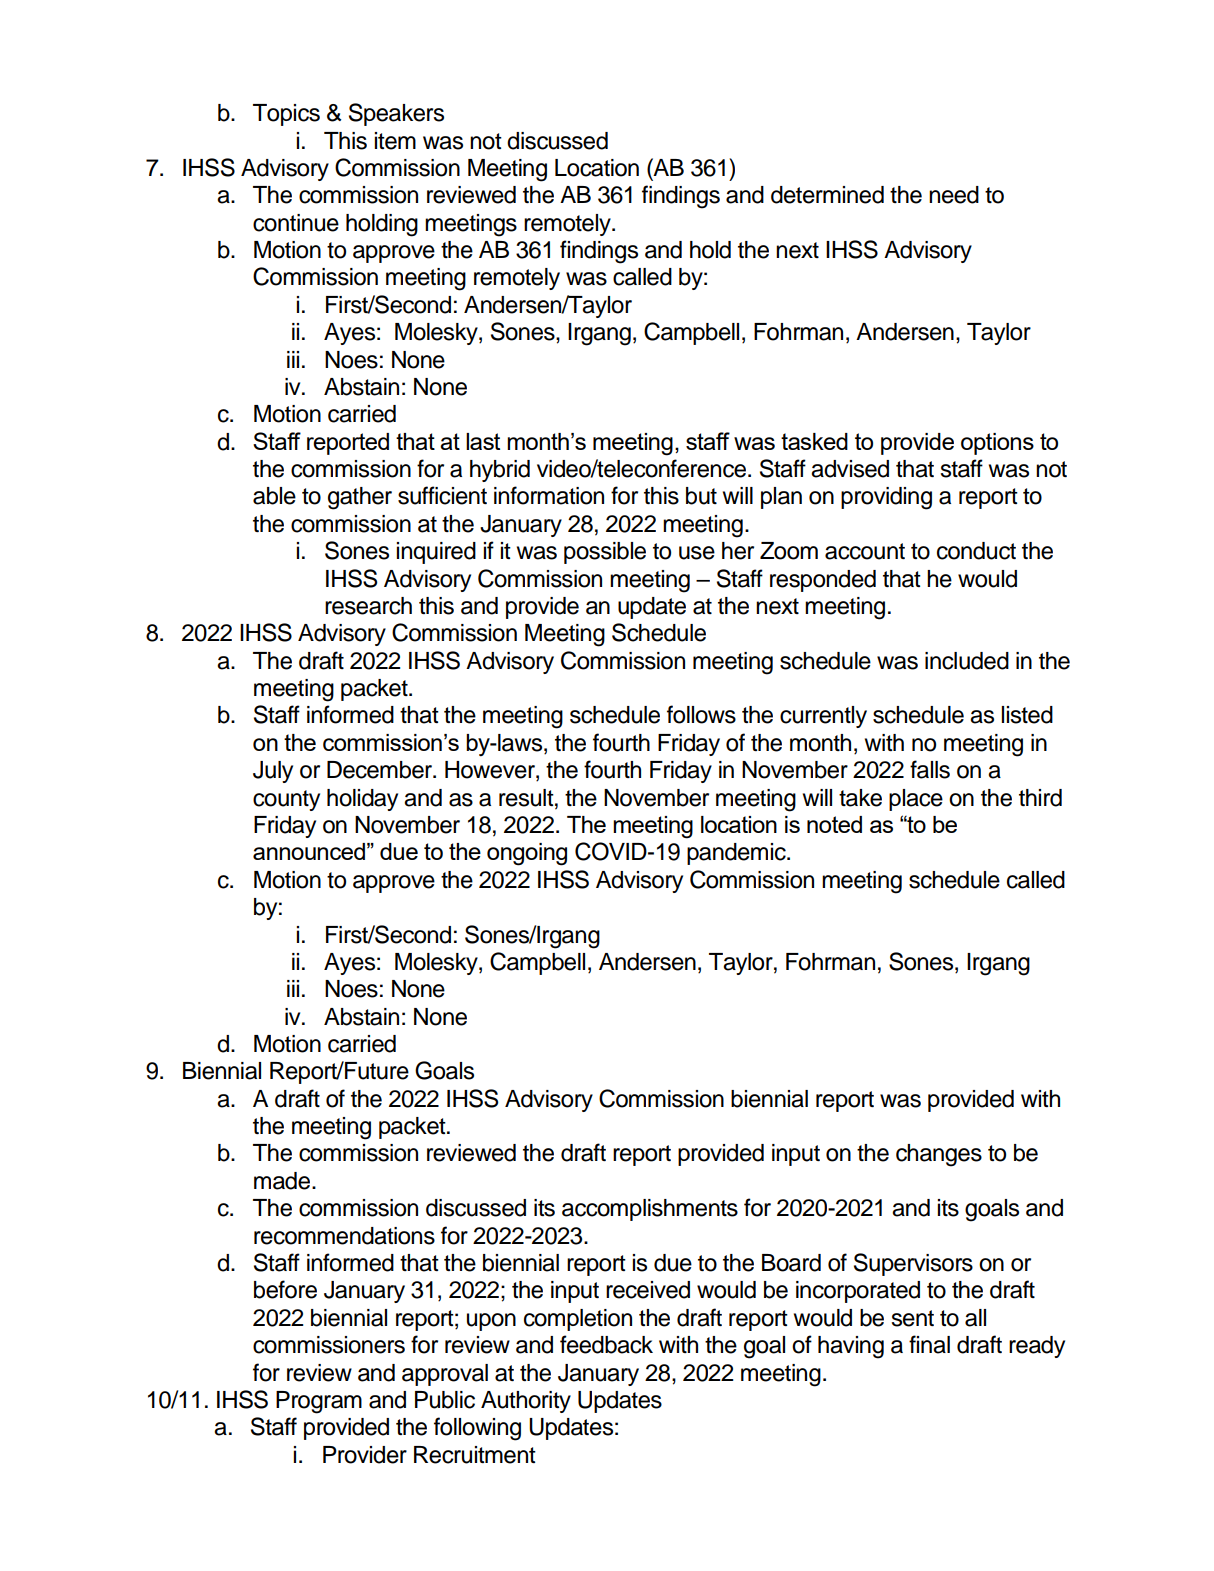 This document has width=1214, height=1571. I want to click on feedback, so click(606, 1344).
